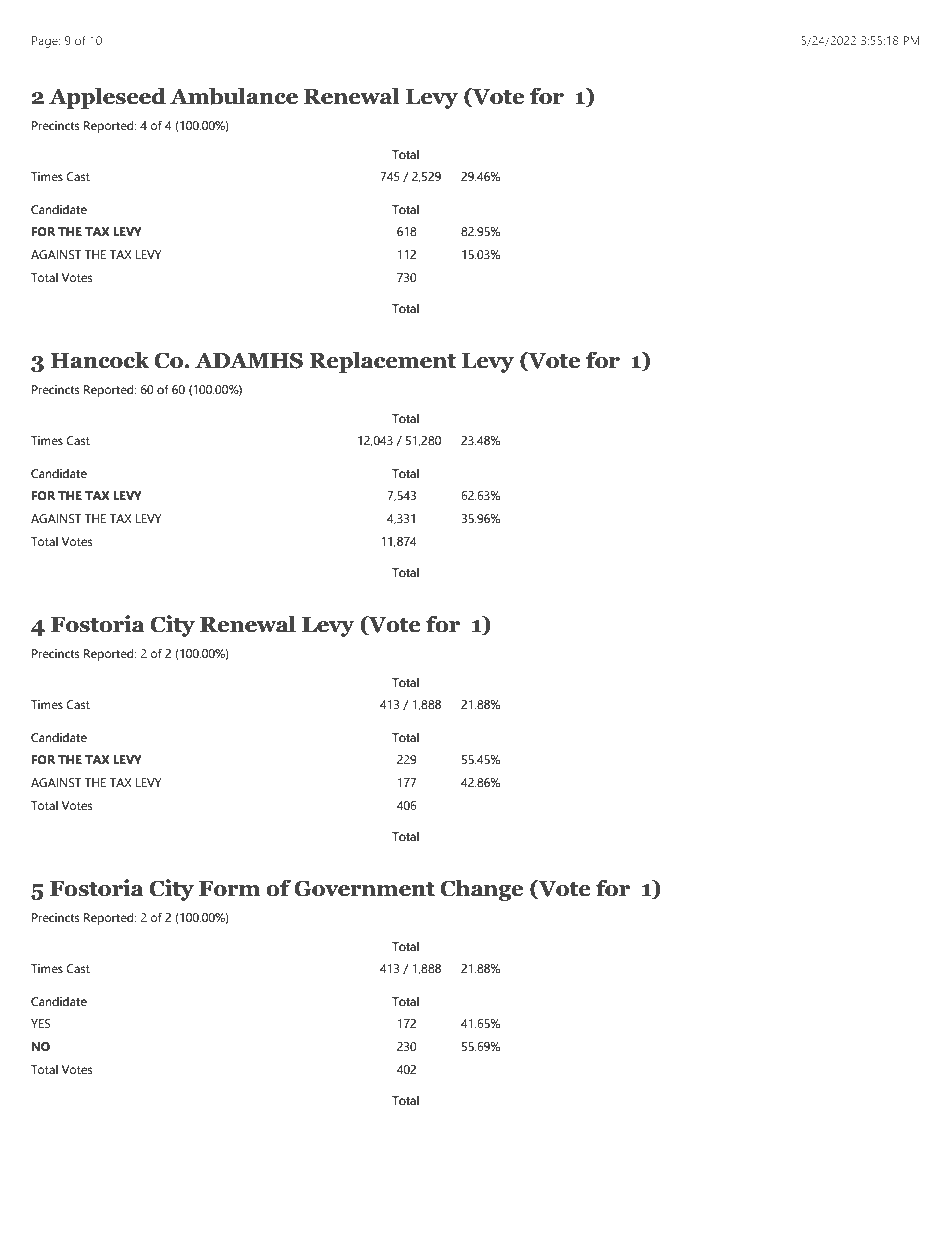 Image resolution: width=952 pixels, height=1233 pixels. What do you see at coordinates (100, 360) in the page?
I see `Hancock` at bounding box center [100, 360].
